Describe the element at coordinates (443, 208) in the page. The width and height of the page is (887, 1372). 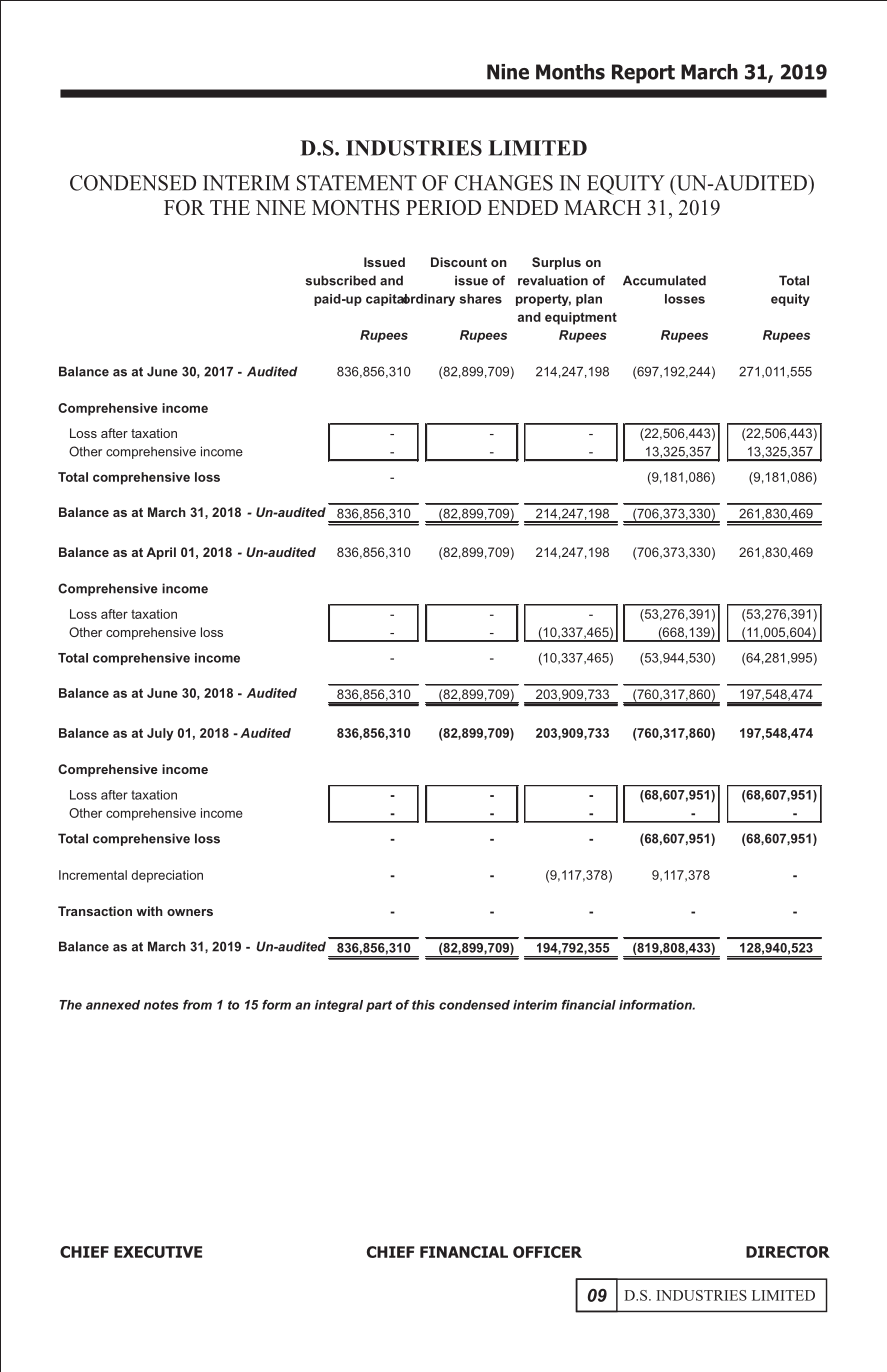
I see `PERIOD` at that location.
